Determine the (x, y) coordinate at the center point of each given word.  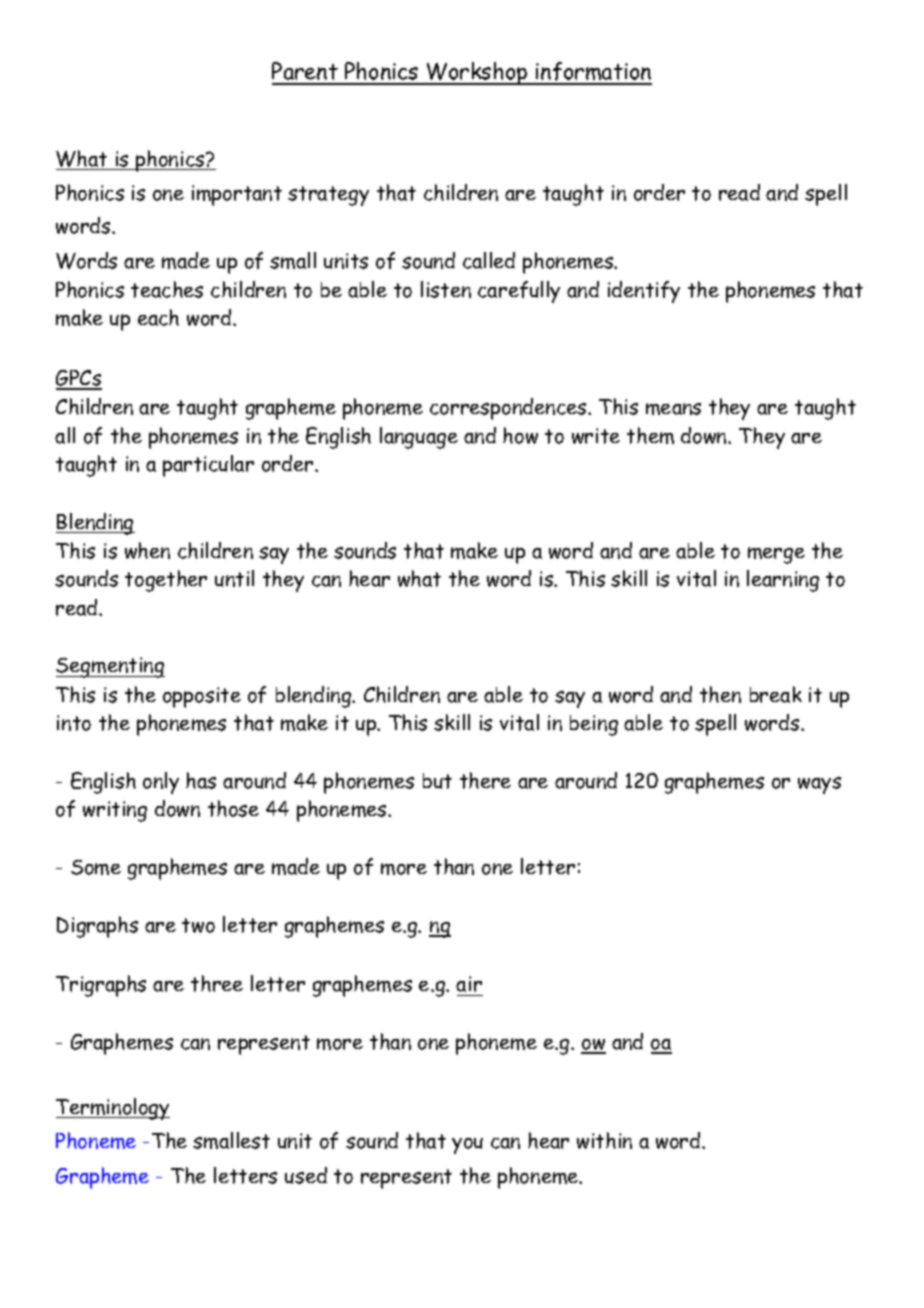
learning (783, 581)
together (166, 581)
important (237, 195)
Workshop (477, 73)
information (593, 73)
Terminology (113, 1109)
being (594, 725)
